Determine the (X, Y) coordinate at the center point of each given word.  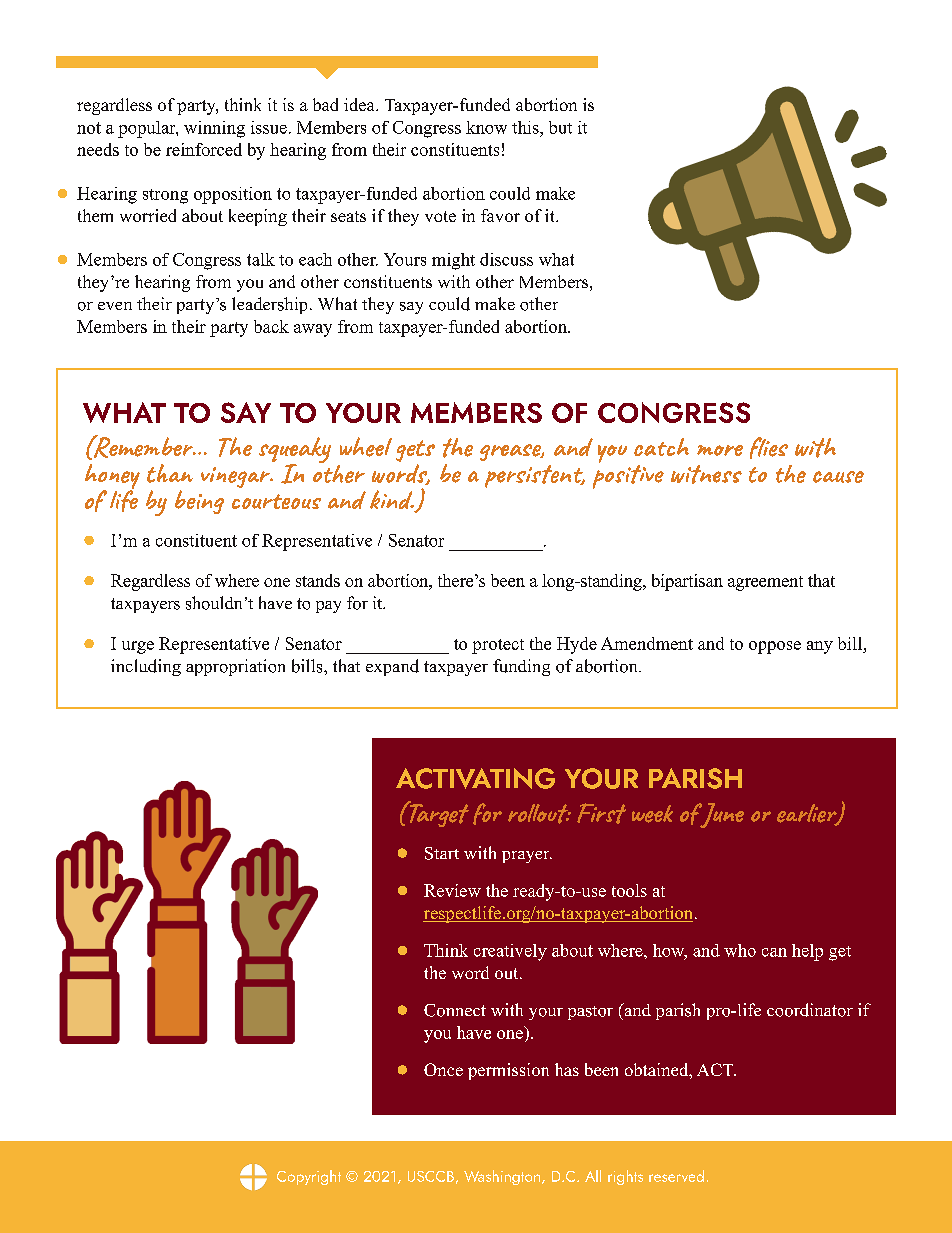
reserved (676, 1176)
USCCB (431, 1176)
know (486, 127)
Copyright (309, 1177)
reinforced (204, 149)
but (560, 127)
